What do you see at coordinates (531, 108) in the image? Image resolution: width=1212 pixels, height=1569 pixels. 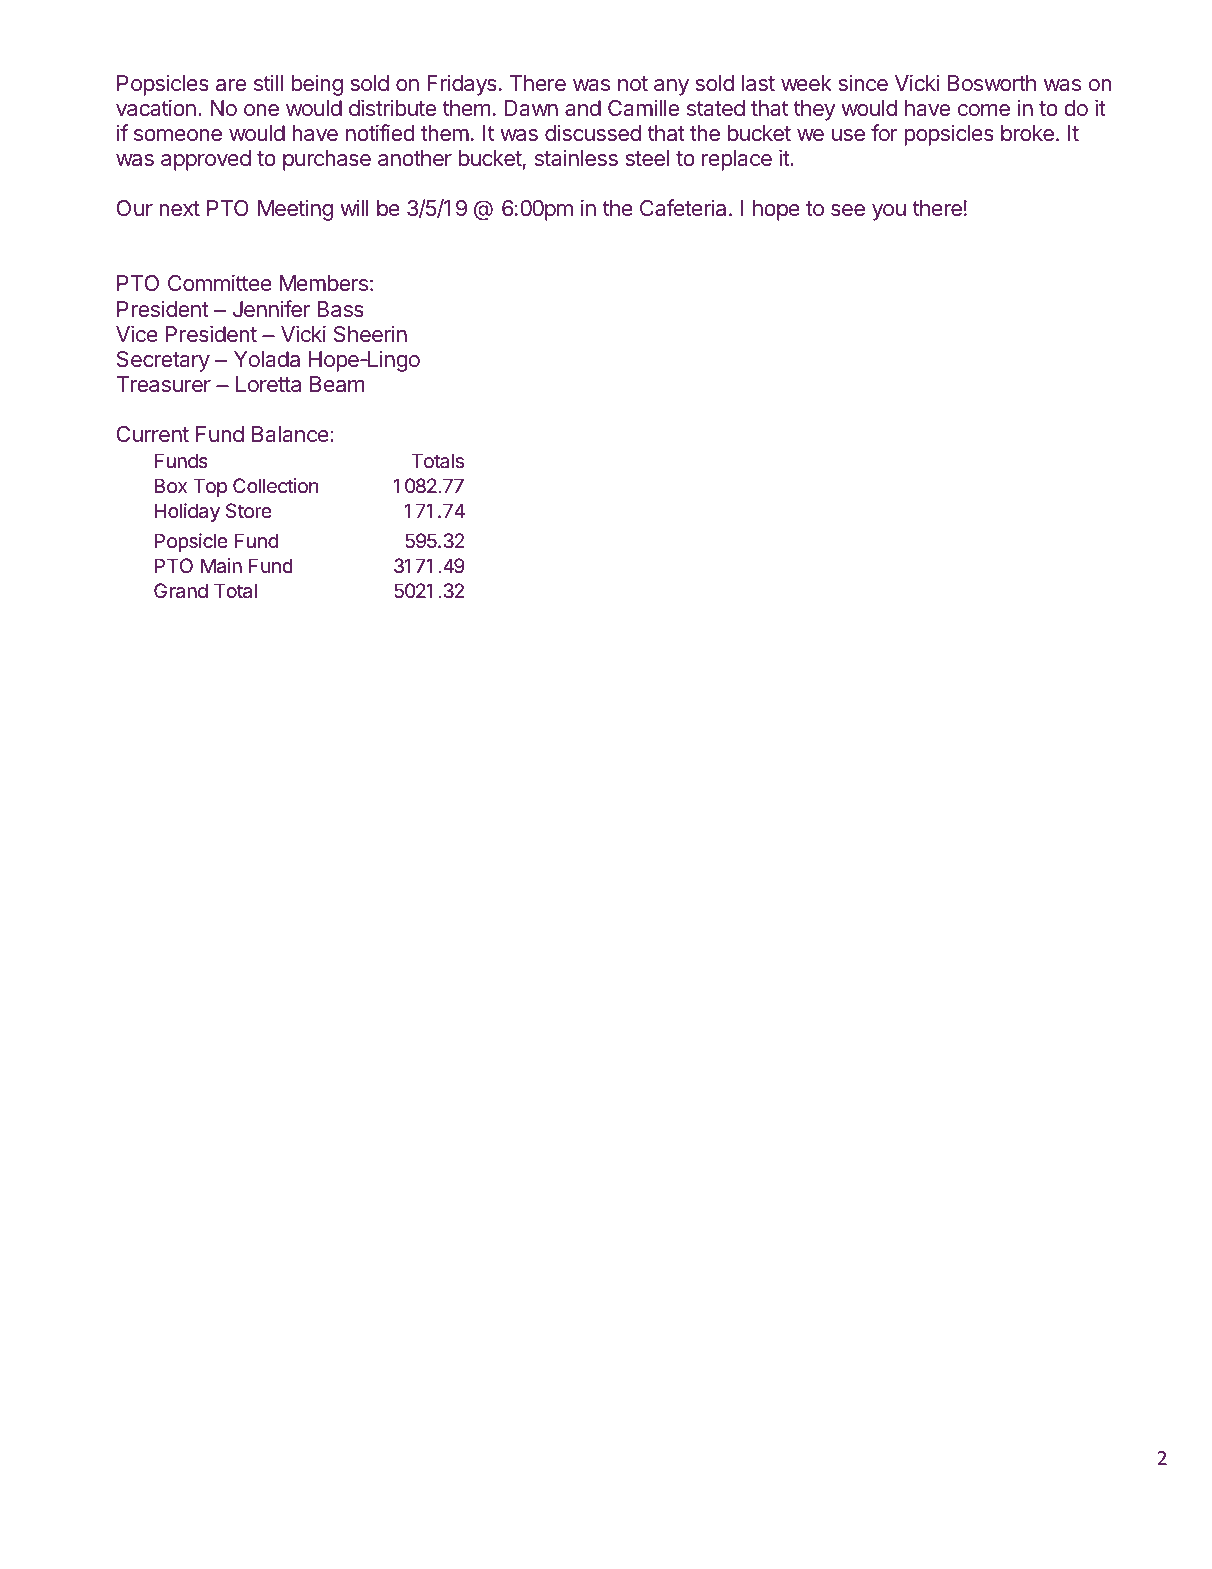 I see `Dawn` at bounding box center [531, 108].
